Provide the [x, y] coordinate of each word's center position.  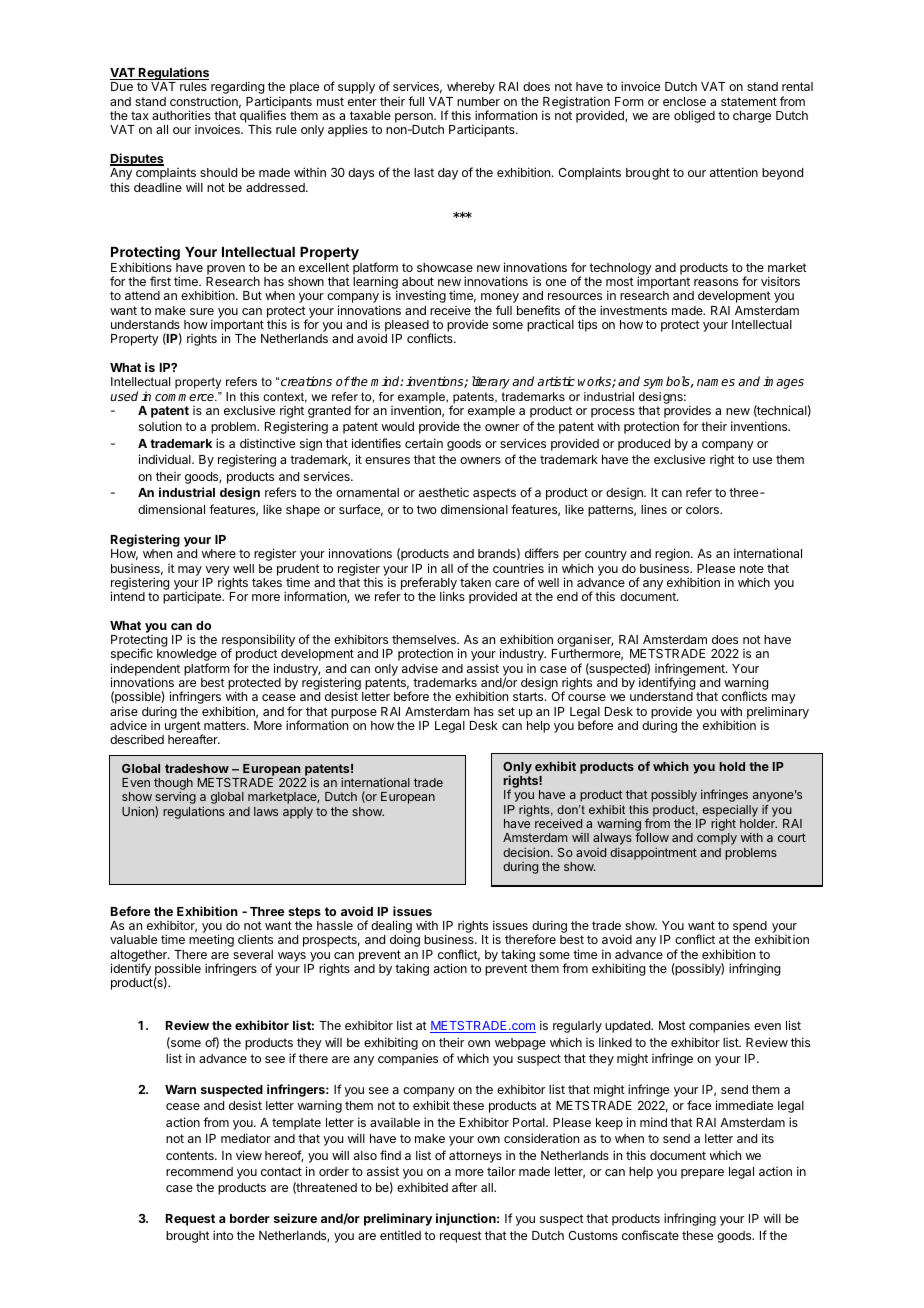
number [478, 101]
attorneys [475, 1157]
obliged [694, 116]
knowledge [187, 656]
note [752, 568]
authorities [181, 115]
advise [420, 668]
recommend [199, 1171]
